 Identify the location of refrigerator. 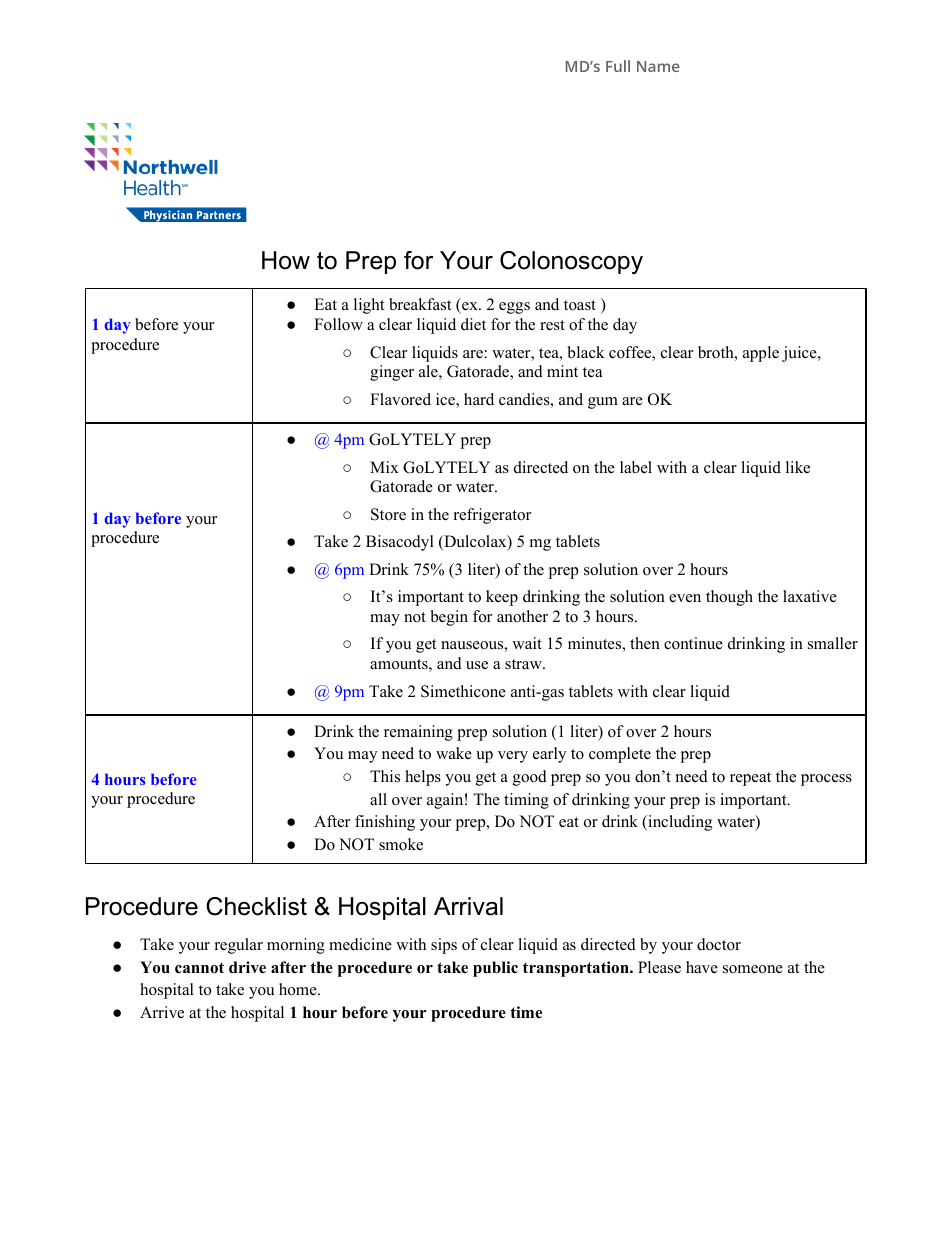
(492, 516).
